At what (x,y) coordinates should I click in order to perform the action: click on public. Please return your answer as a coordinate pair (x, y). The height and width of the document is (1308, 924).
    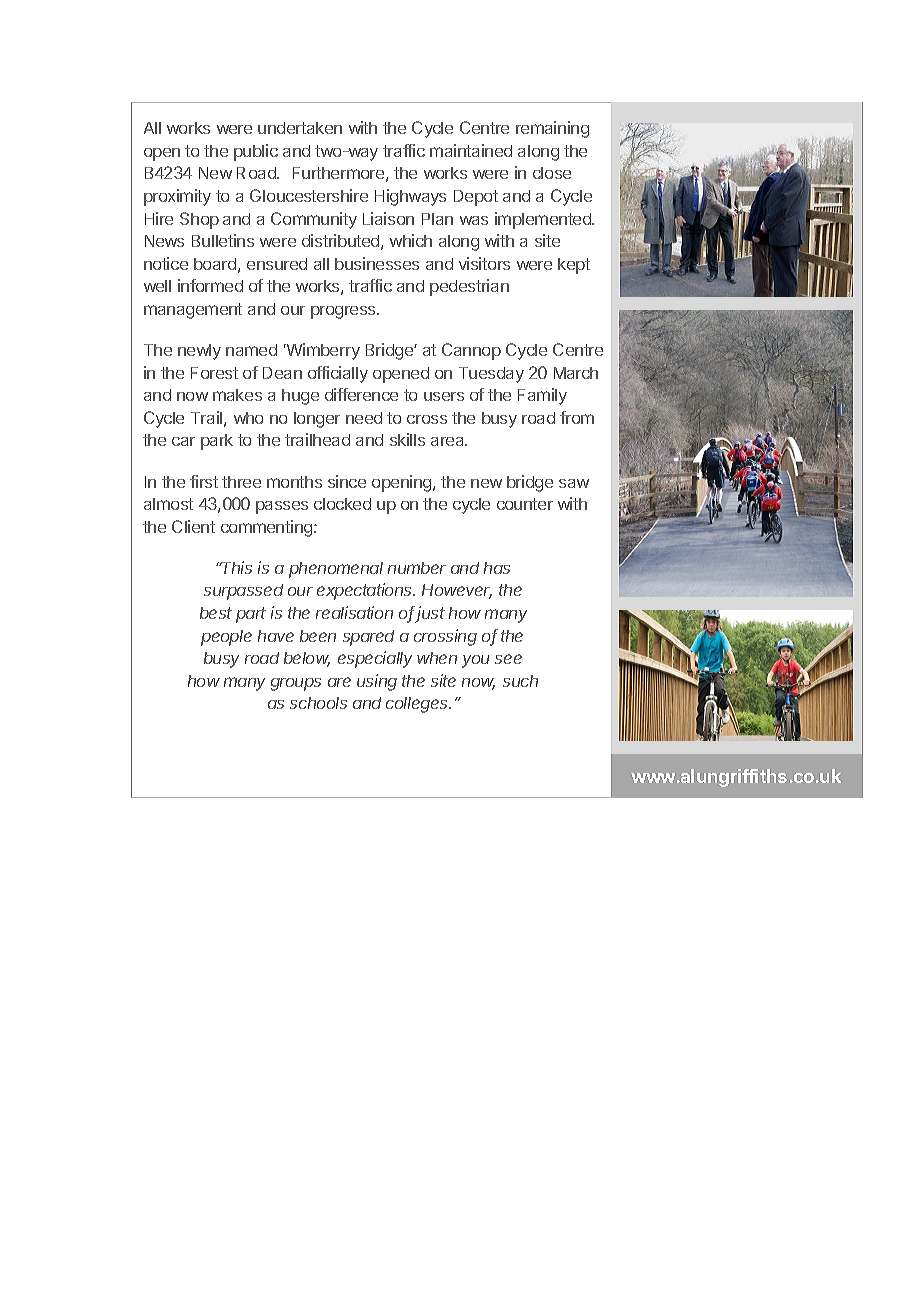
    Looking at the image, I should click on (256, 152).
